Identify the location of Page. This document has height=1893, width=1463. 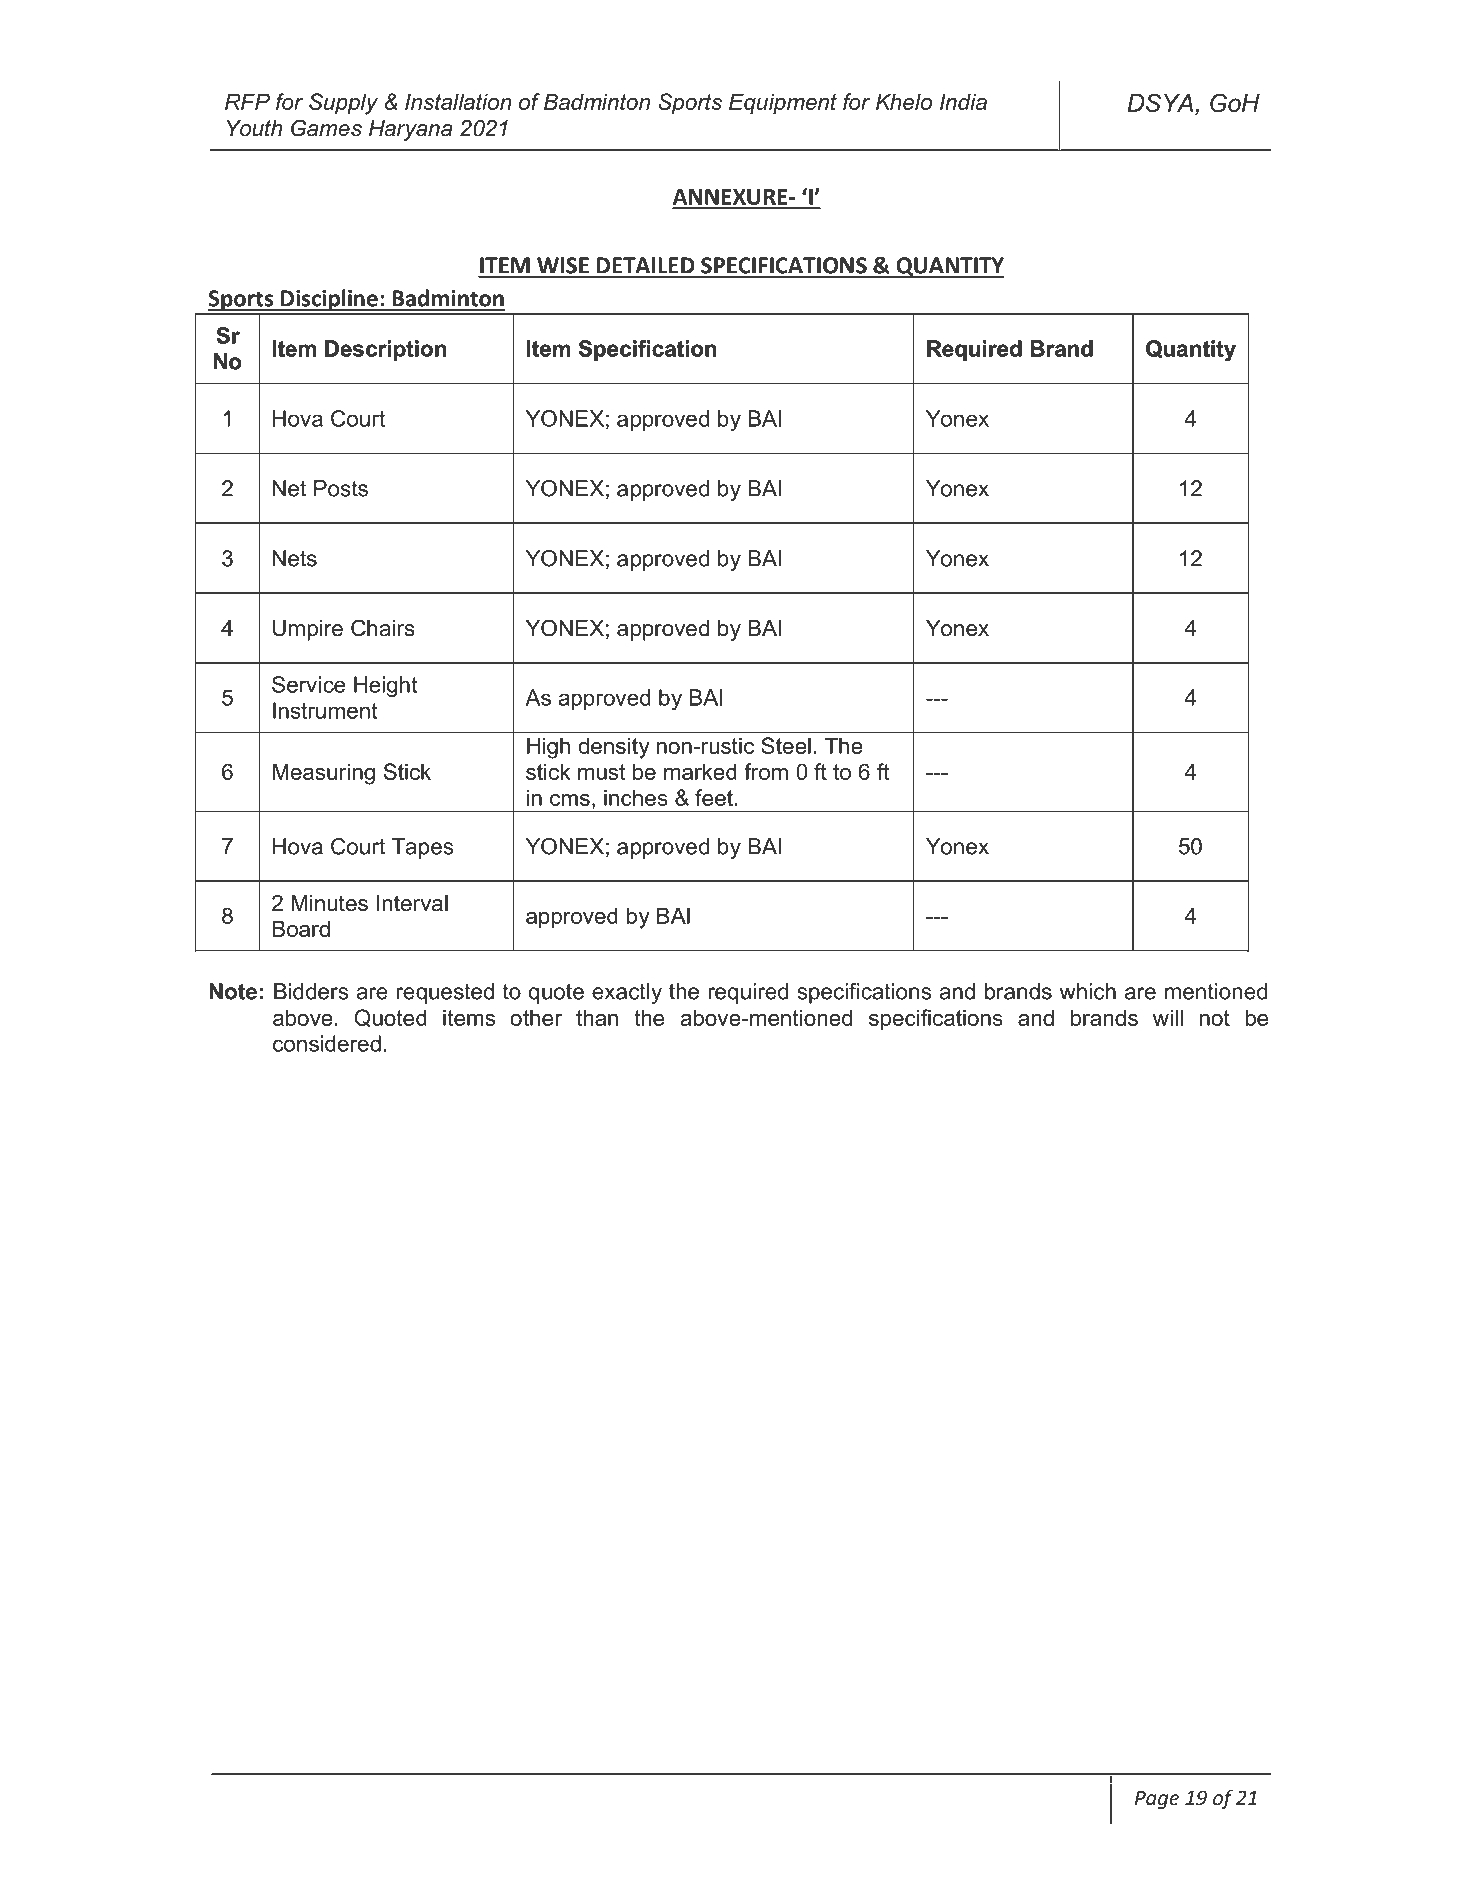
(1157, 1800).
